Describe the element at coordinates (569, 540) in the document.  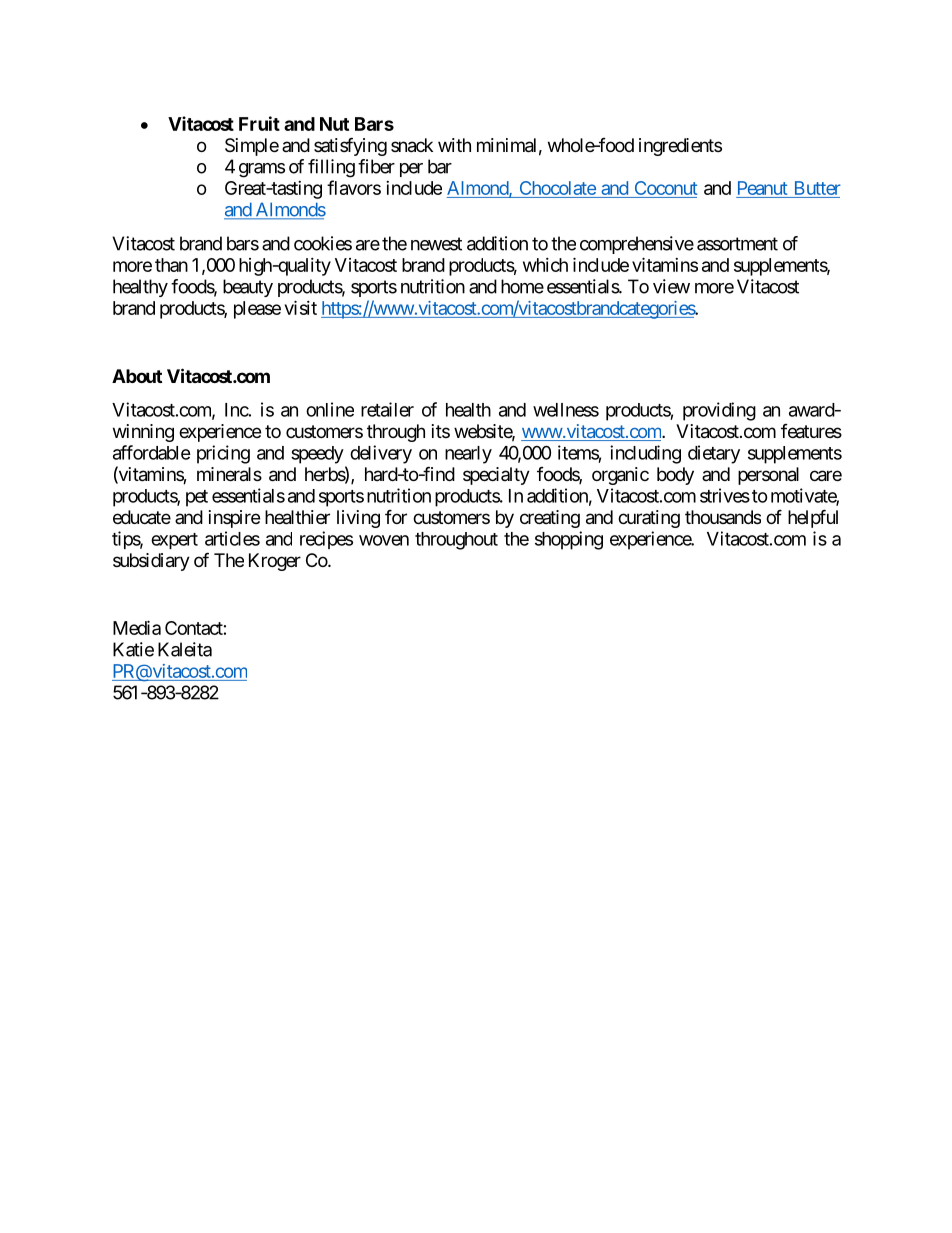
I see `shopping` at that location.
